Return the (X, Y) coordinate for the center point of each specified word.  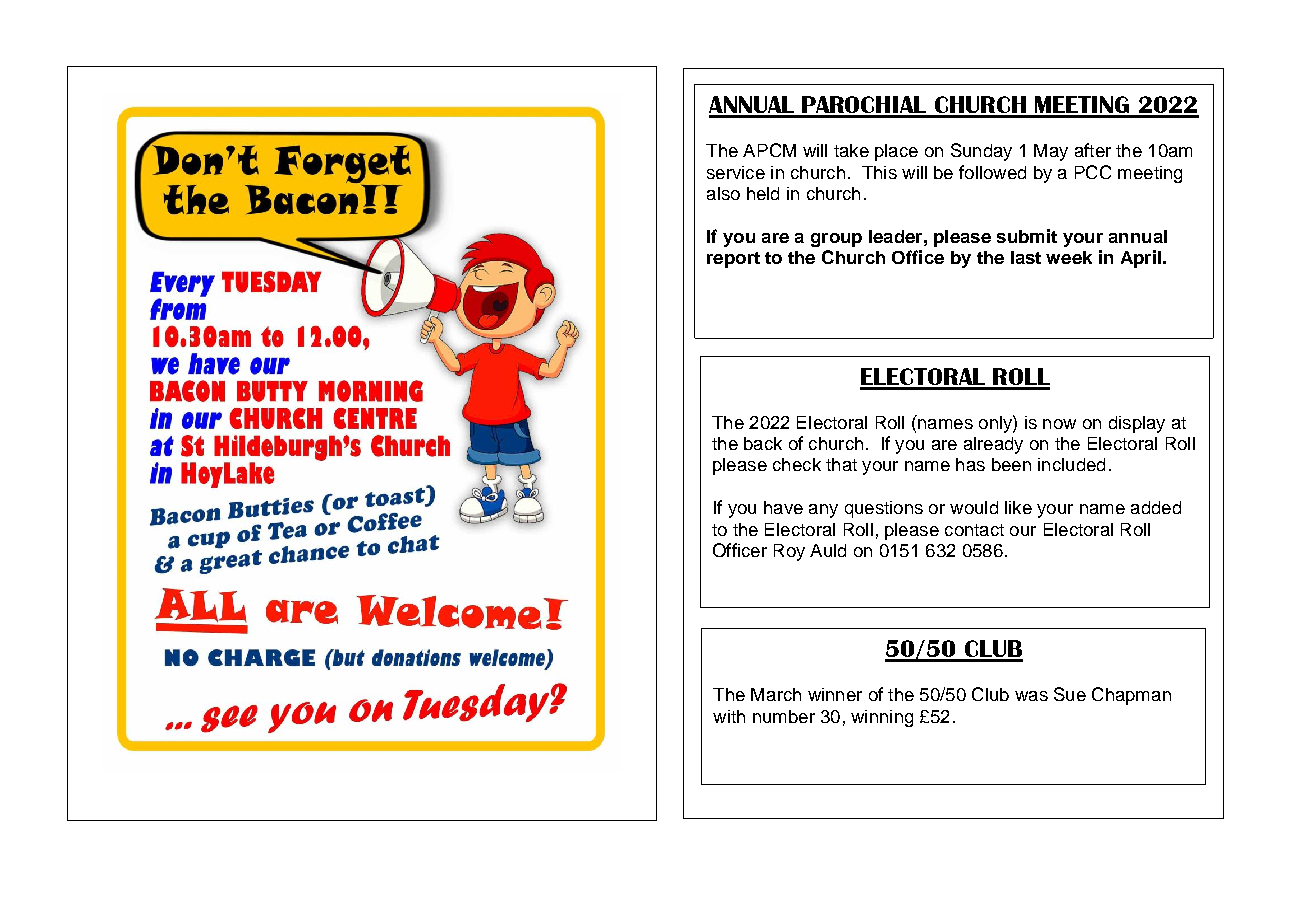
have (783, 507)
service (736, 172)
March (776, 694)
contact (974, 530)
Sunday (981, 152)
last (1026, 257)
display (1137, 424)
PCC (1093, 172)
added (1156, 507)
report (733, 260)
